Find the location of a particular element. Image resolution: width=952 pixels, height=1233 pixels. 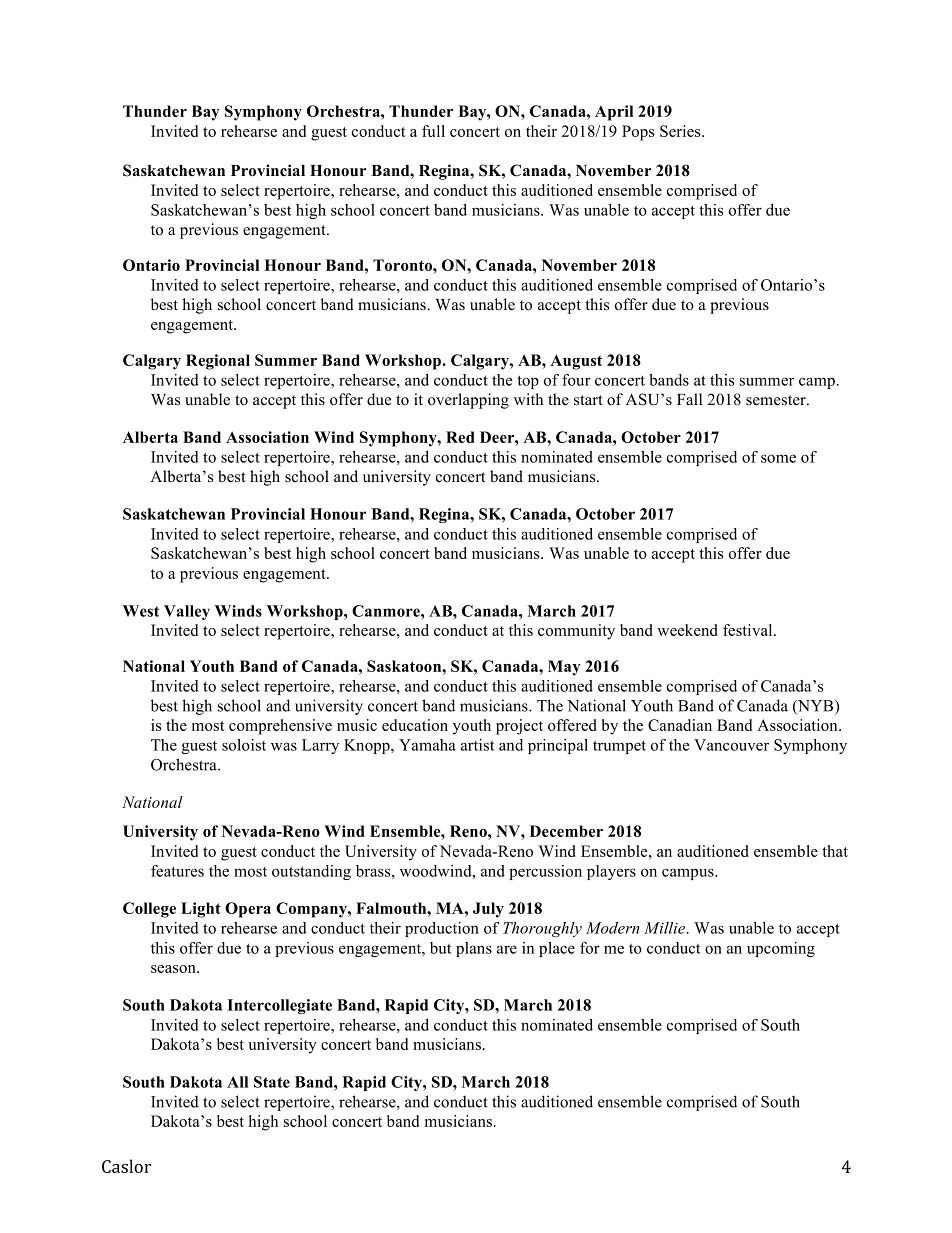

full is located at coordinates (433, 131).
